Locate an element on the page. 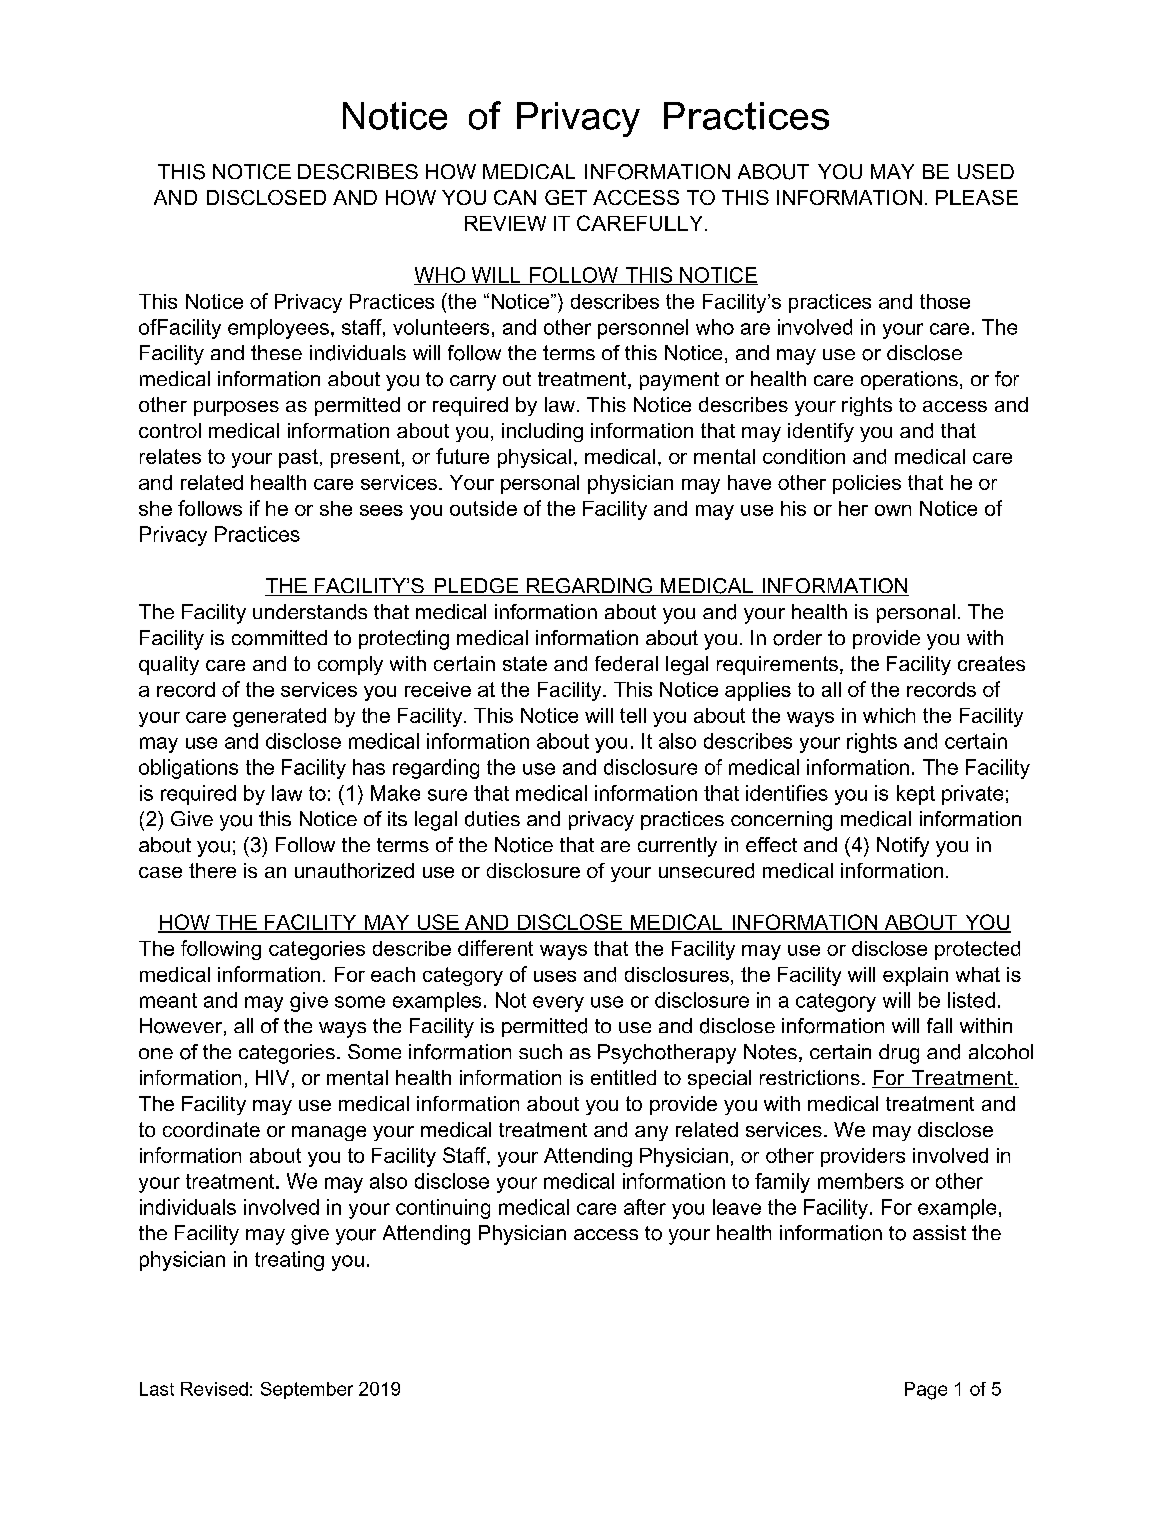  GET is located at coordinates (566, 197).
